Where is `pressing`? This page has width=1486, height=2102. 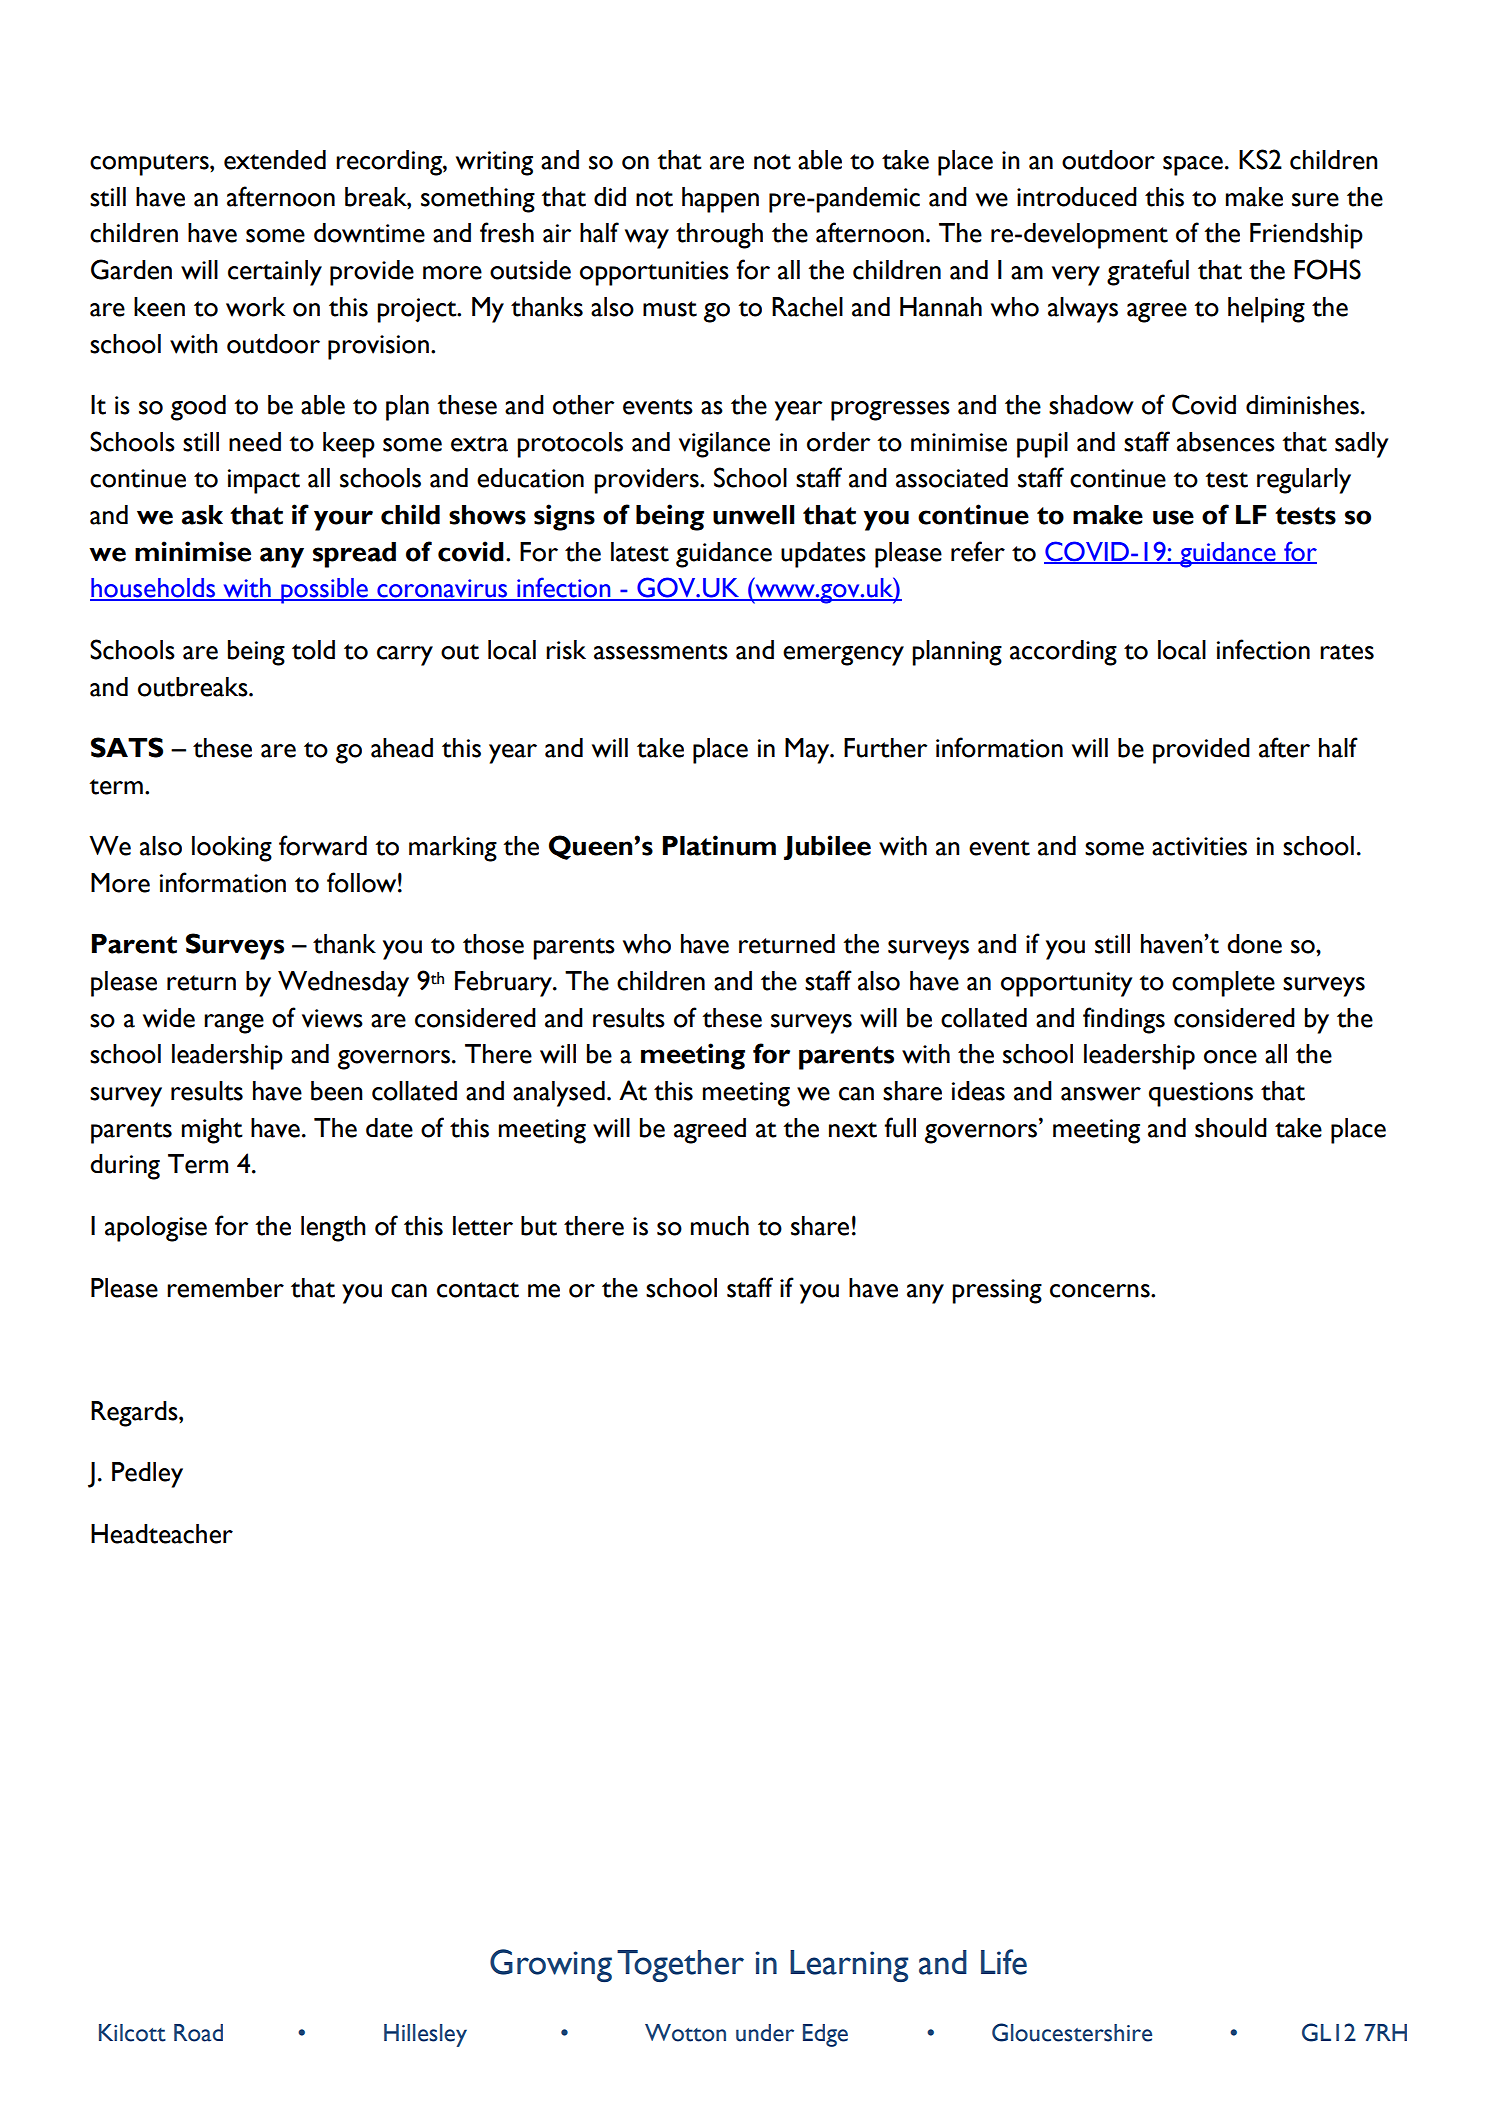 pressing is located at coordinates (997, 1291).
